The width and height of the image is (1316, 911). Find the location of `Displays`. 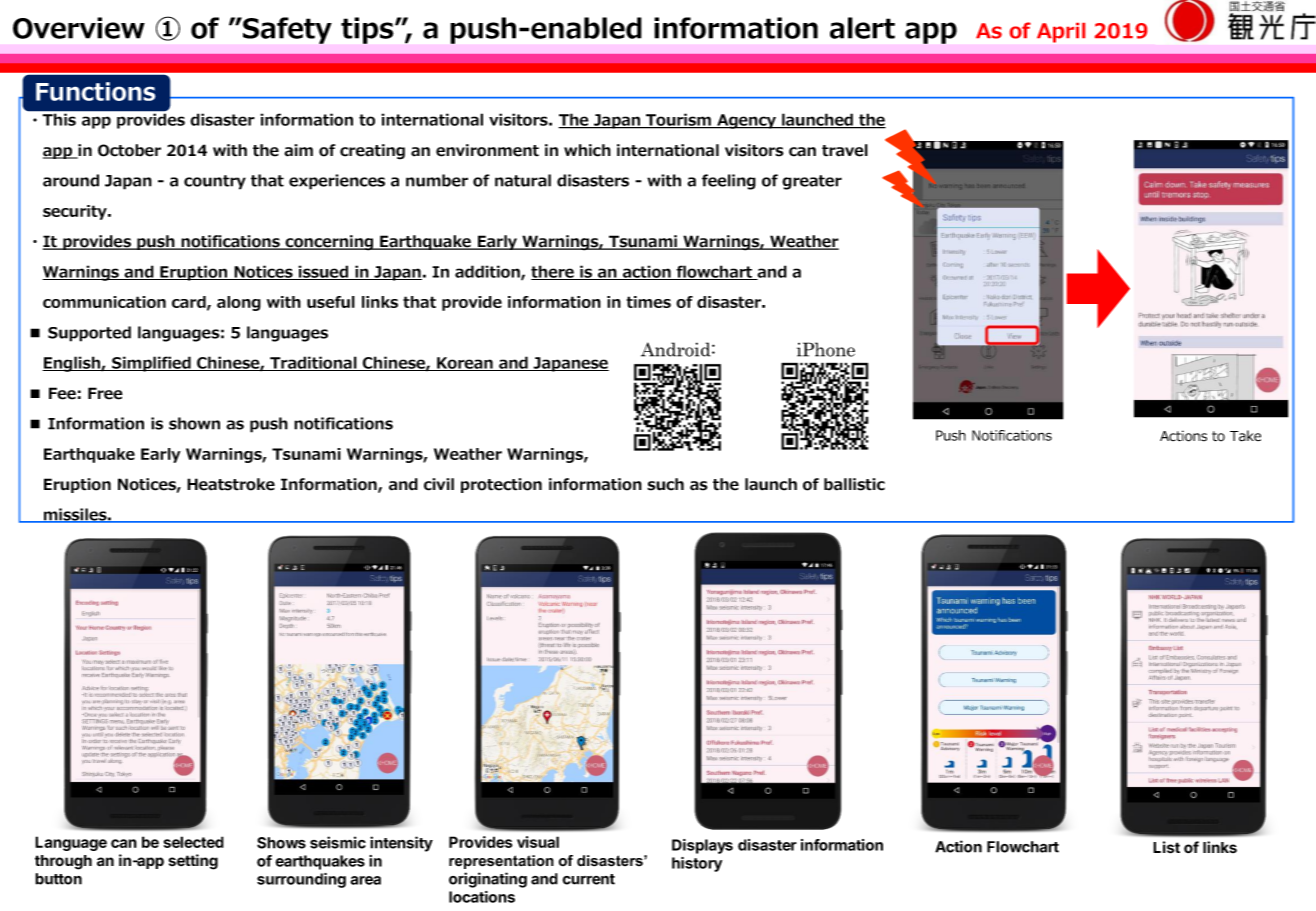

Displays is located at coordinates (702, 846).
